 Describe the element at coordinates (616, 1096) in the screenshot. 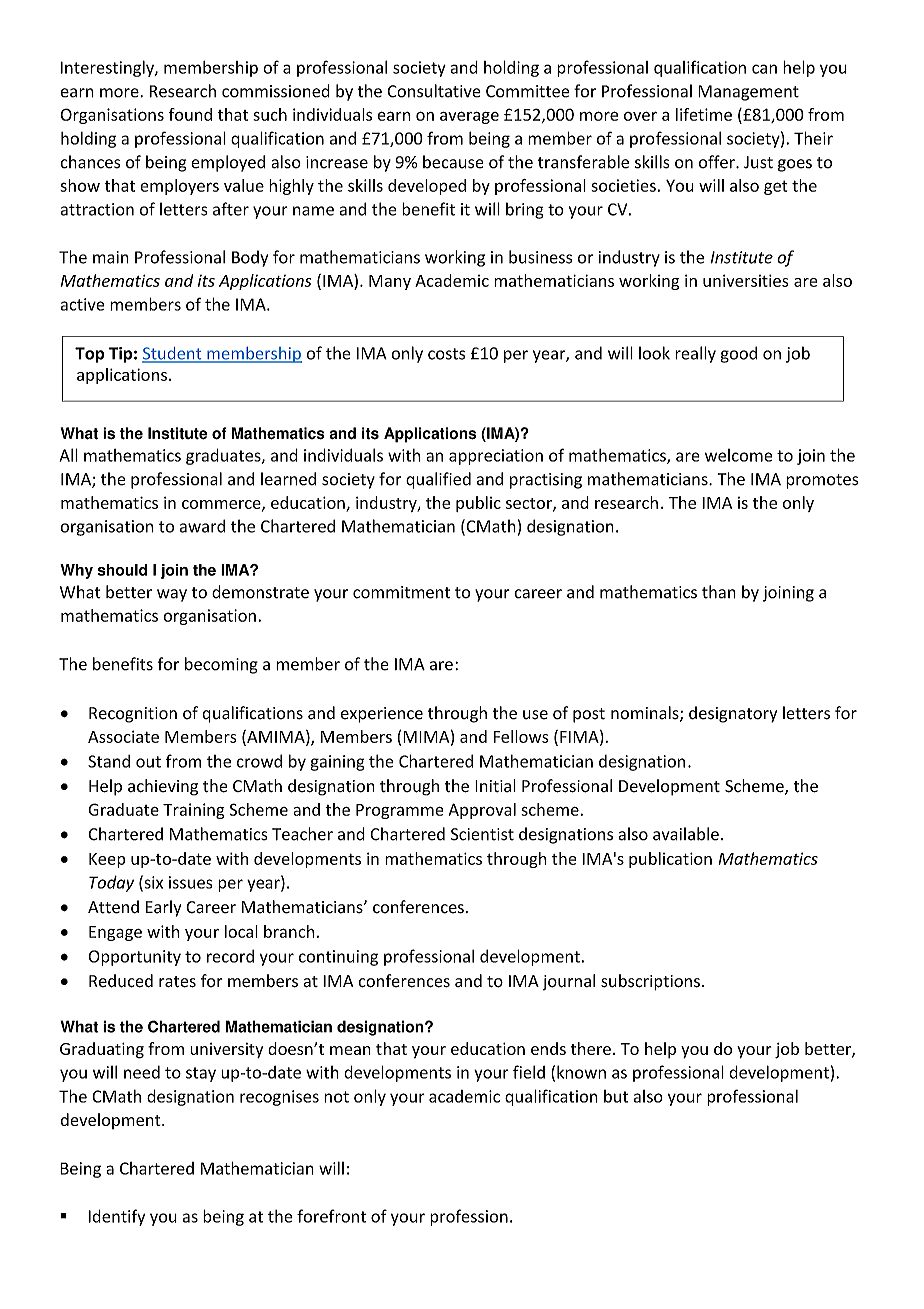

I see `but` at that location.
